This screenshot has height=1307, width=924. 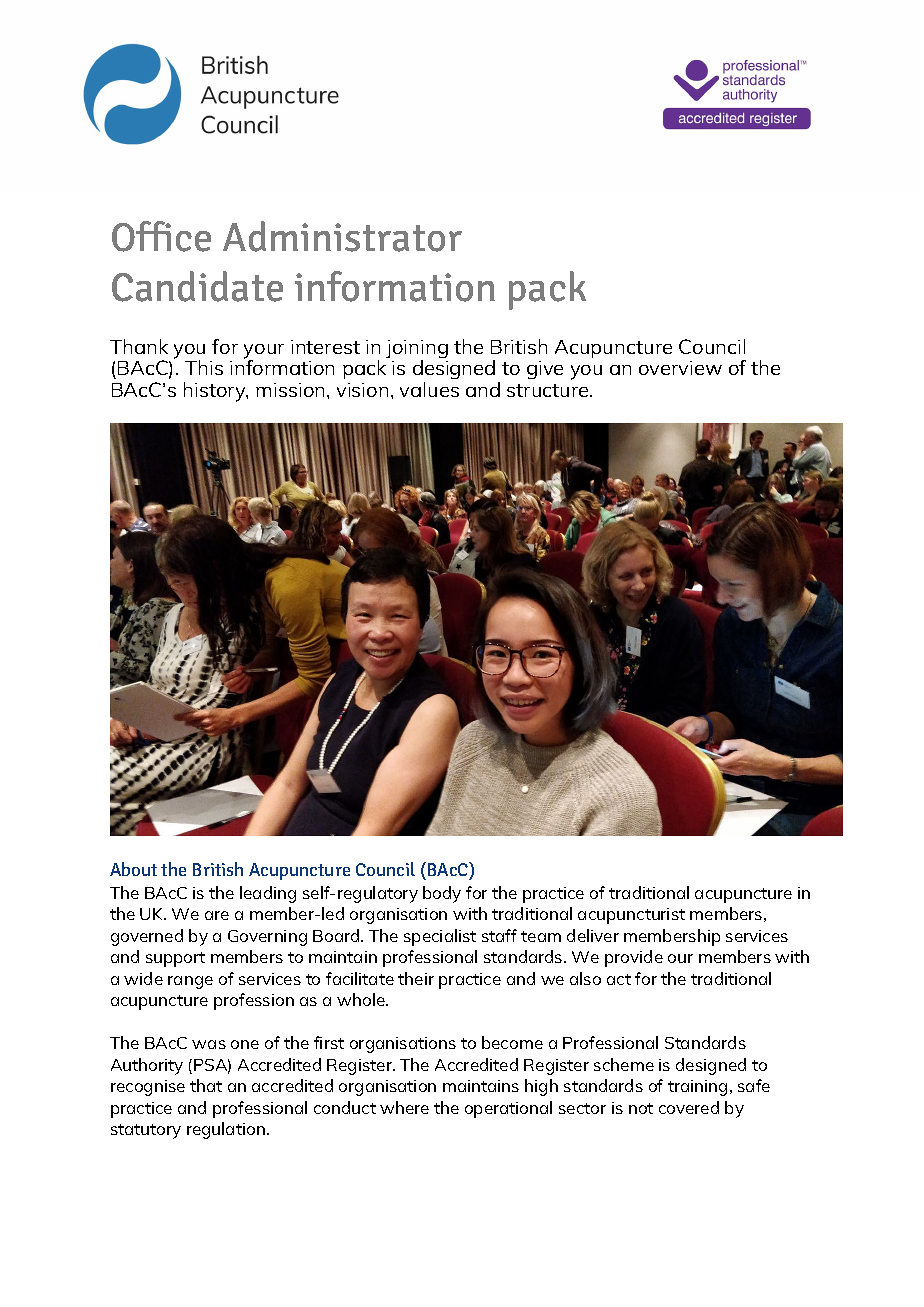 What do you see at coordinates (133, 869) in the screenshot?
I see `About` at bounding box center [133, 869].
